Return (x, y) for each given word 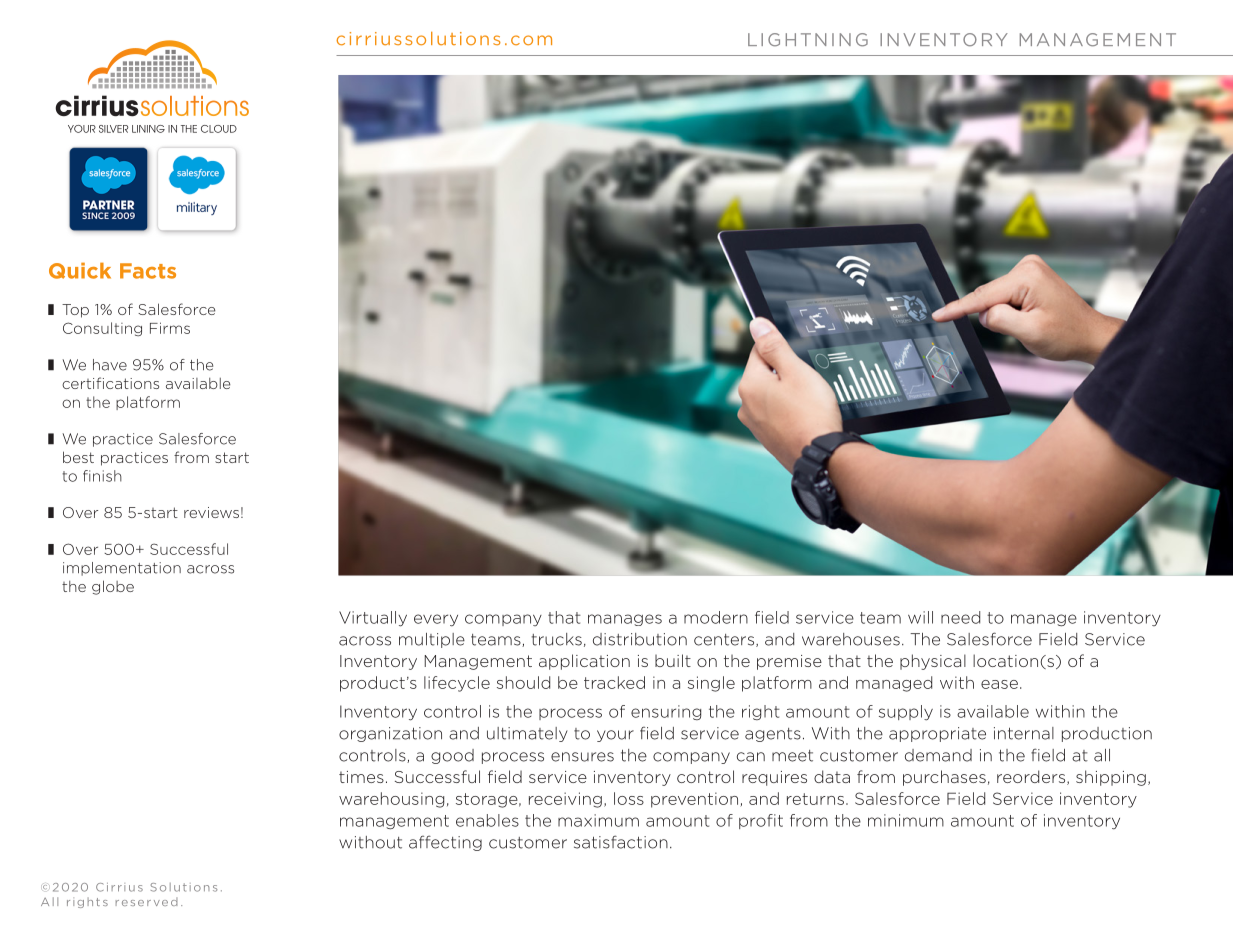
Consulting (102, 329)
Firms (170, 328)
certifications (110, 383)
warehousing (391, 800)
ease (999, 684)
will (920, 617)
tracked (614, 682)
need (960, 617)
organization (390, 734)
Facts (148, 271)
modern (716, 617)
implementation (122, 569)
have (110, 365)
